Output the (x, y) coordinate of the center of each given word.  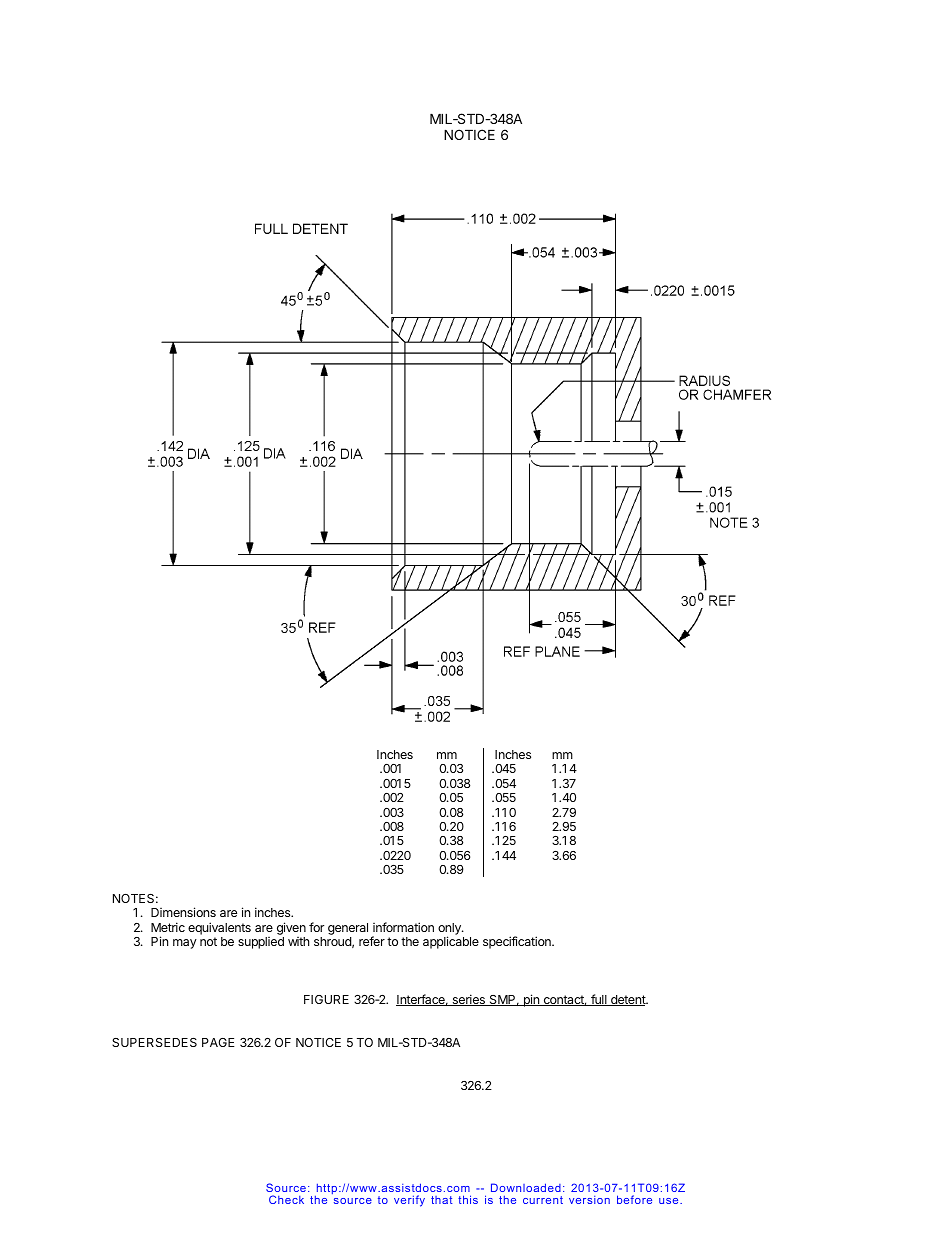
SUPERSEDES (154, 1042)
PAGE (218, 1042)
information (403, 927)
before (634, 1199)
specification (518, 942)
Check (286, 1199)
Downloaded (526, 1187)
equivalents (219, 928)
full (599, 1000)
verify (409, 1201)
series (468, 1000)
